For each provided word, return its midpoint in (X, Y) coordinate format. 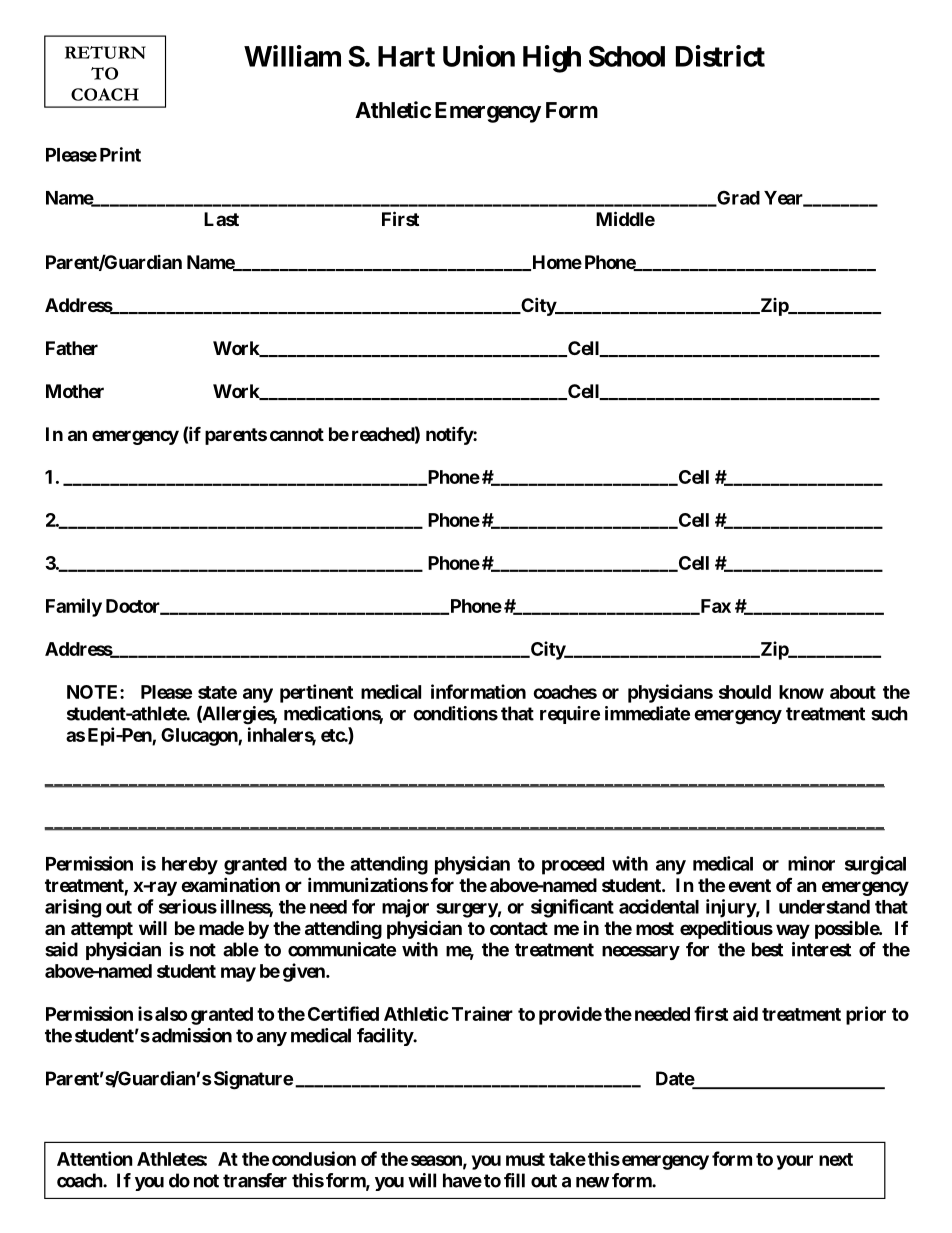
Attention (95, 1158)
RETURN (105, 52)
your (795, 1162)
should (745, 692)
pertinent (316, 693)
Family (74, 607)
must (525, 1159)
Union (479, 56)
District (720, 56)
